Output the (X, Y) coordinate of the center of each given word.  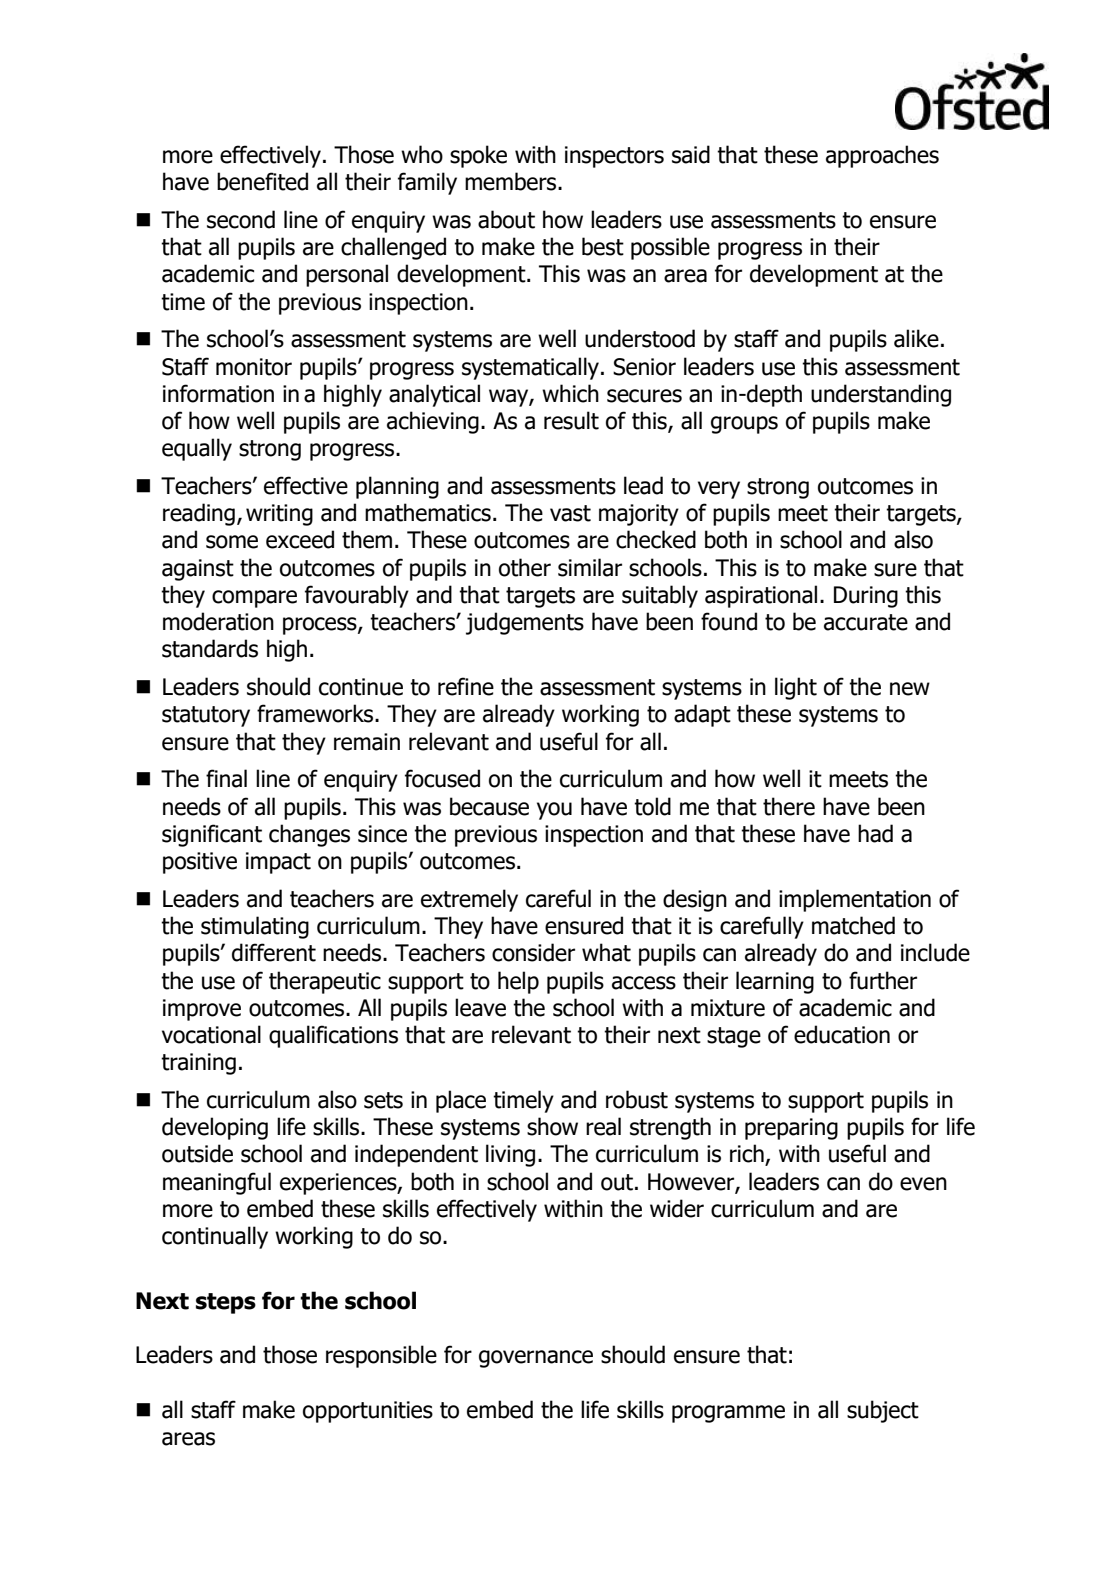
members (512, 181)
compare (254, 599)
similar (590, 567)
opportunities (368, 1412)
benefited (262, 181)
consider (533, 952)
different (274, 952)
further (883, 980)
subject (883, 1411)
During (866, 597)
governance (536, 1359)
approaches (882, 156)
